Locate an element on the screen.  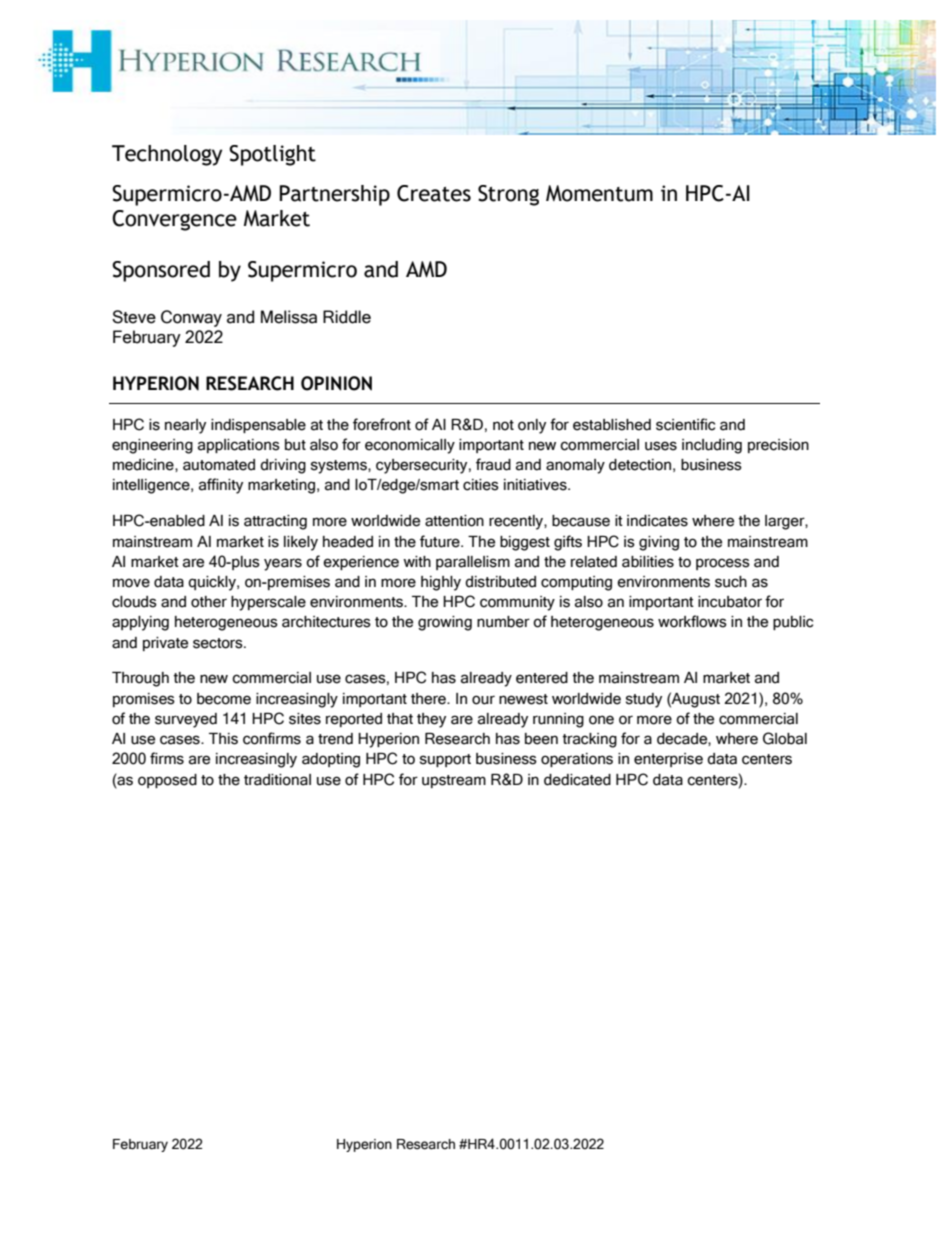
process is located at coordinates (723, 564).
